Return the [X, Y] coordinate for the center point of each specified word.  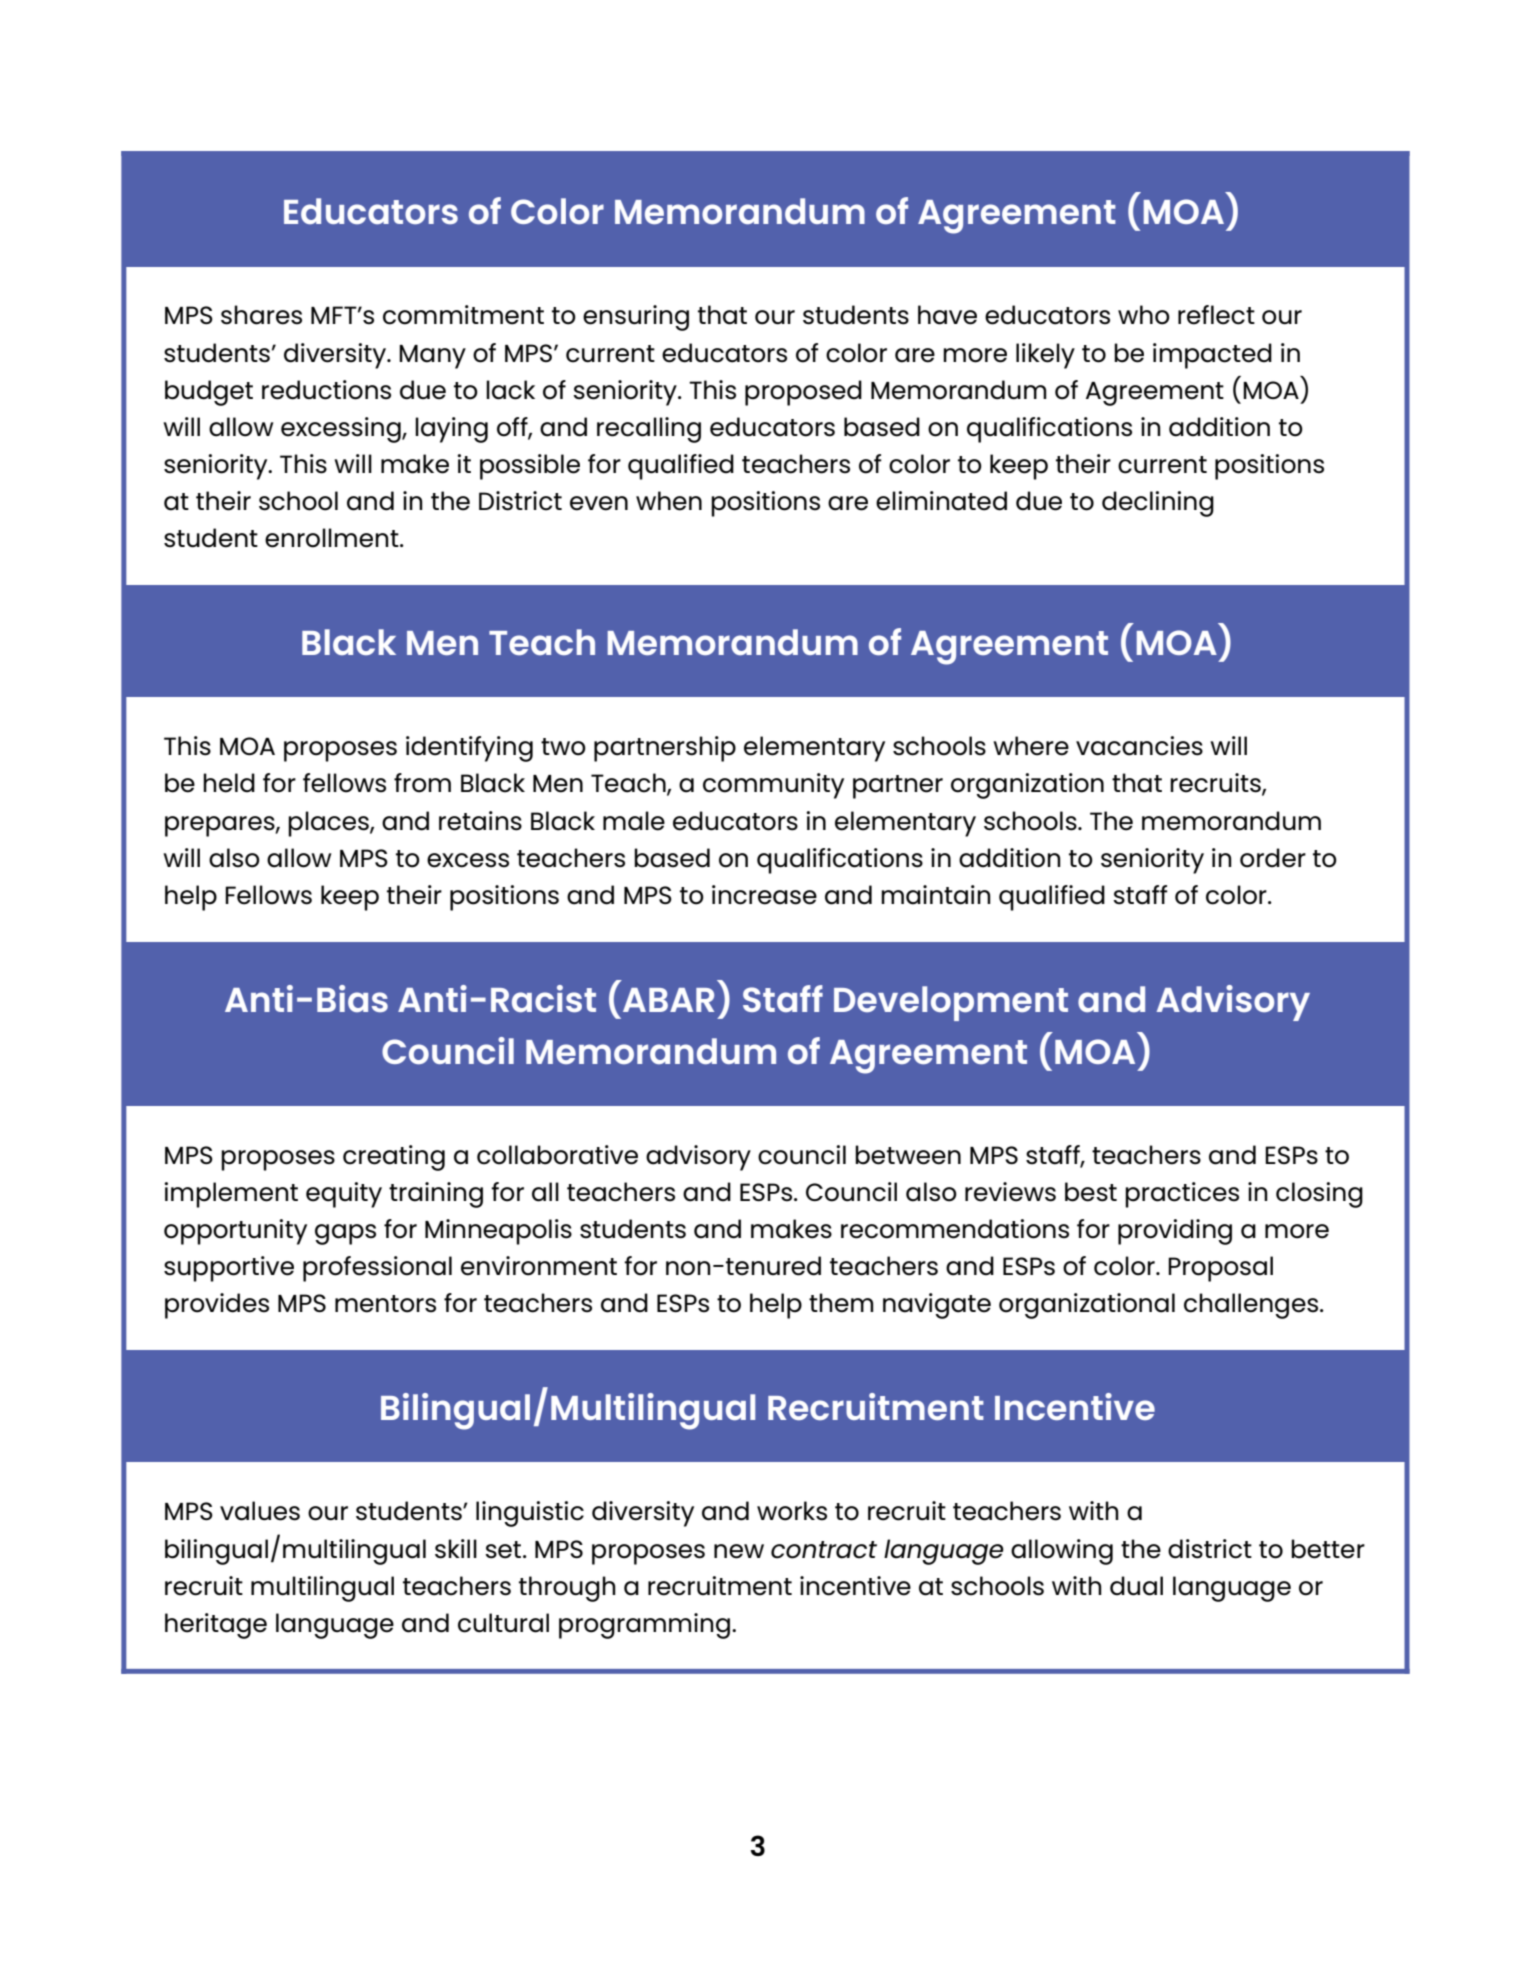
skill [456, 1549]
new [739, 1551]
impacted [1212, 356]
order [1273, 858]
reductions [326, 390]
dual [1136, 1586]
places [329, 824]
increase [764, 895]
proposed [803, 393]
